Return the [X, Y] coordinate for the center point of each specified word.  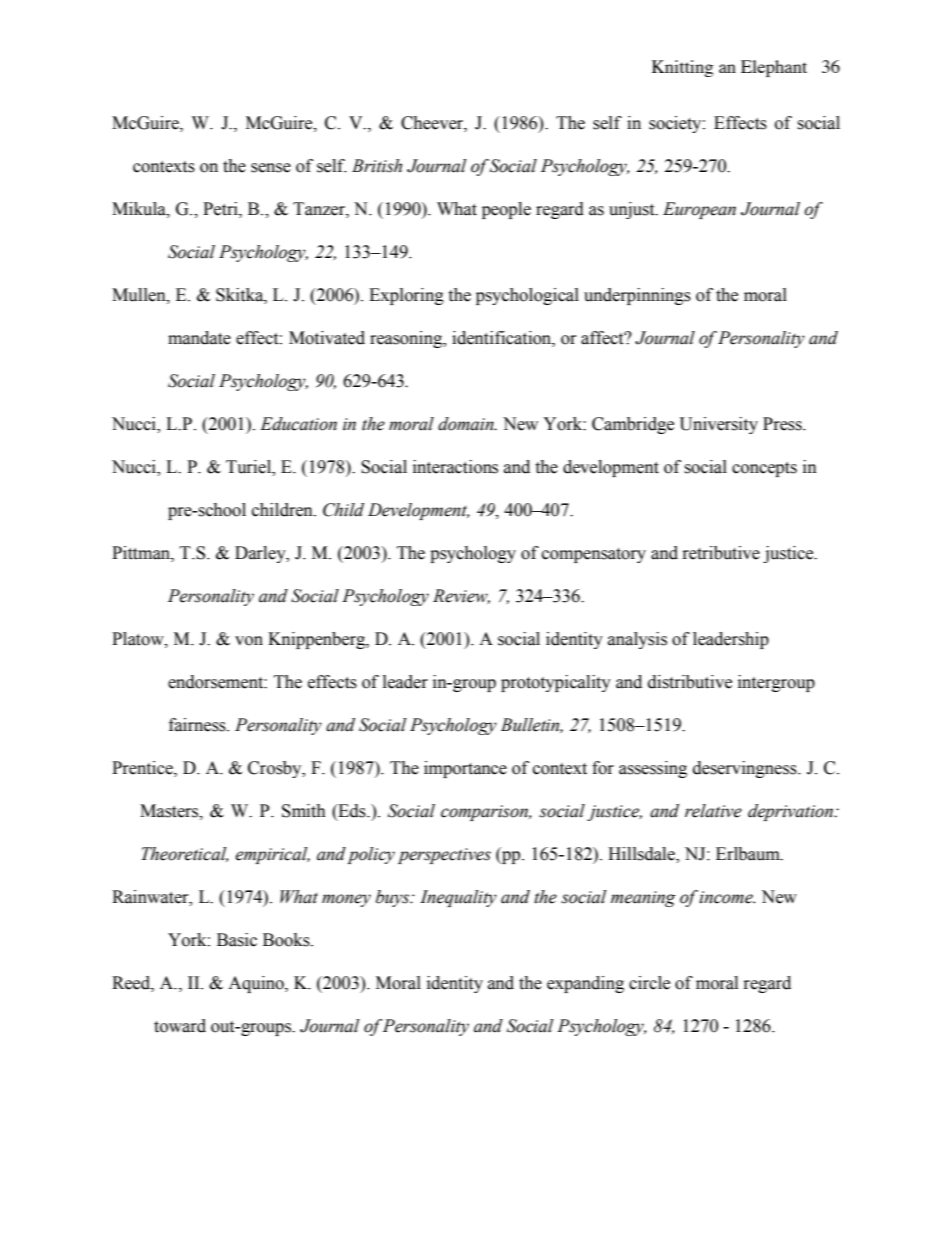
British [377, 166]
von [249, 641]
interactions [455, 467]
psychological [527, 296]
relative [713, 811]
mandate [199, 338]
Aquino [257, 984]
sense [271, 168]
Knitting [682, 68]
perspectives [444, 856]
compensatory [594, 555]
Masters [170, 811]
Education [298, 424]
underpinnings [637, 296]
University [719, 425]
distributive [690, 682]
